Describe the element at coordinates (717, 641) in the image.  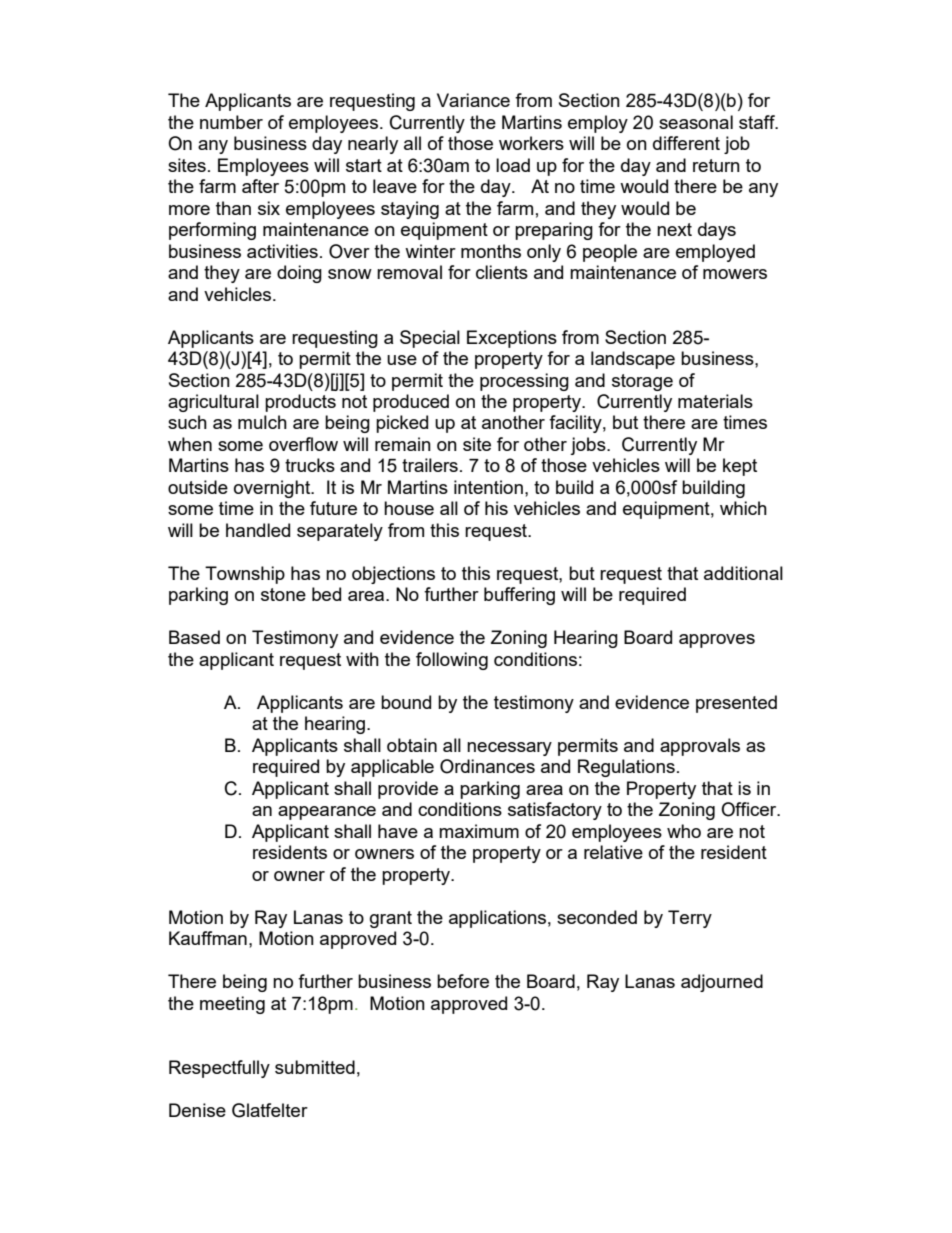
I see `approves` at that location.
